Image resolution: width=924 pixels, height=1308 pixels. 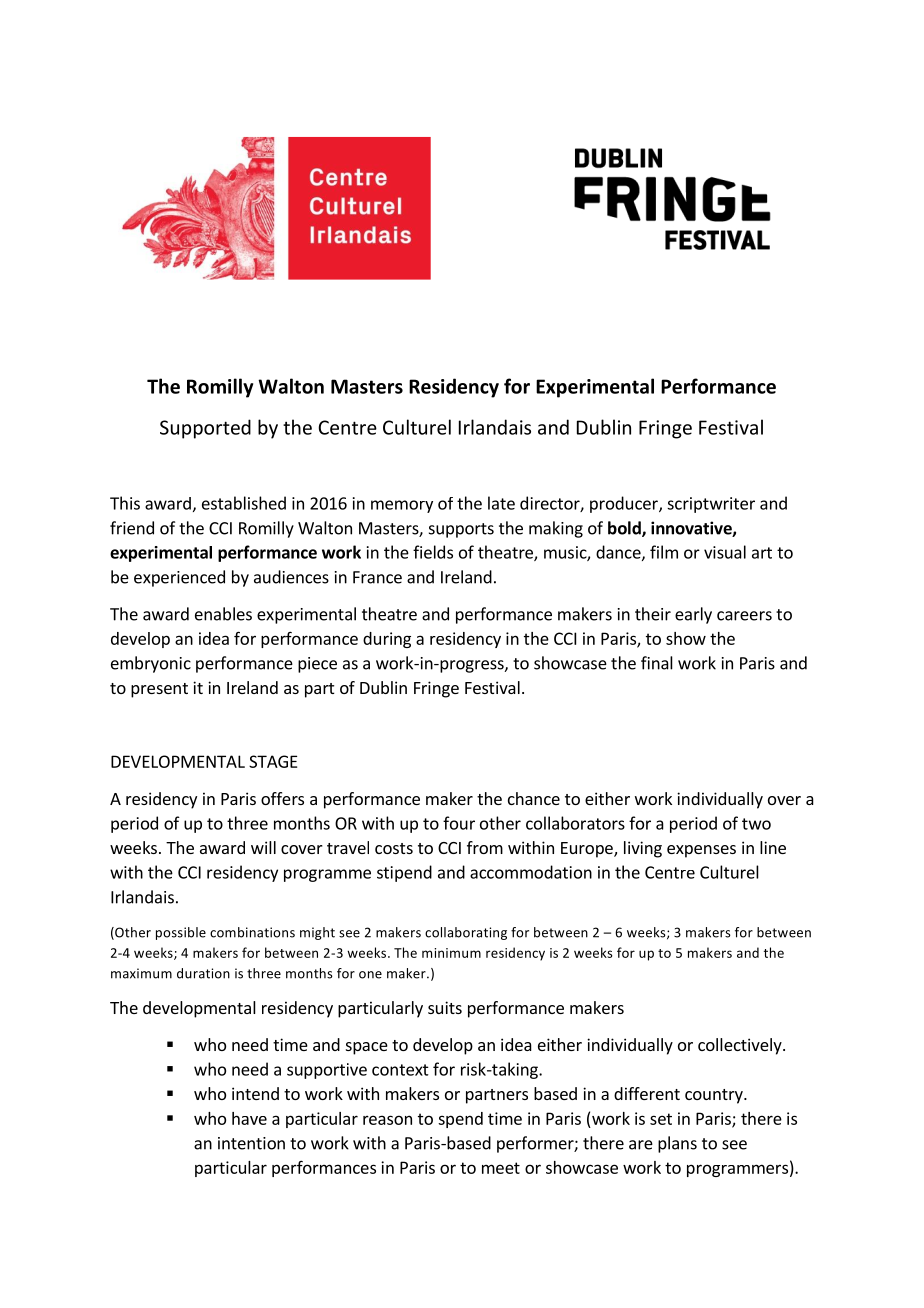 What do you see at coordinates (282, 798) in the screenshot?
I see `offers` at bounding box center [282, 798].
